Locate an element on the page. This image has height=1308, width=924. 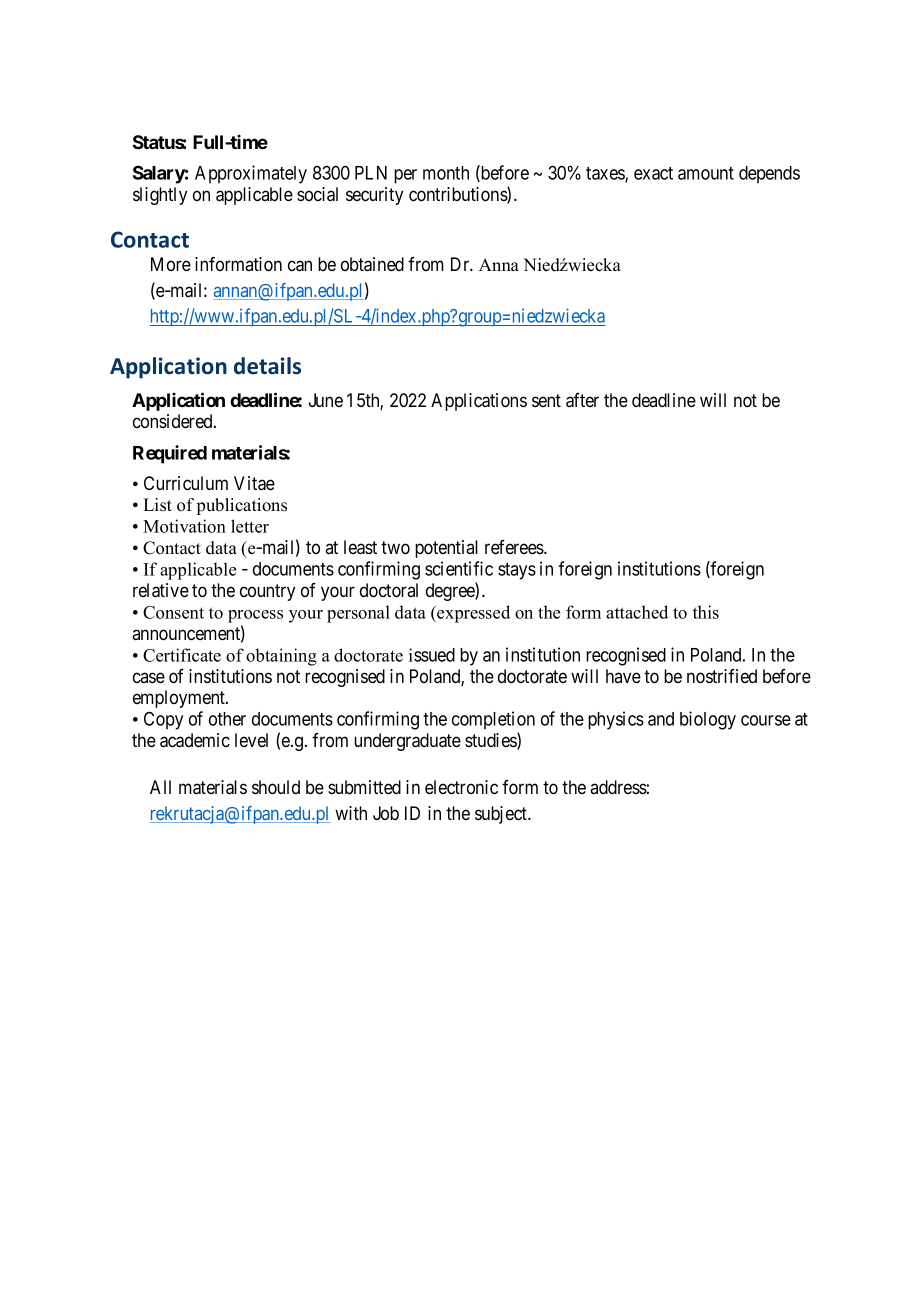
potential is located at coordinates (446, 549).
